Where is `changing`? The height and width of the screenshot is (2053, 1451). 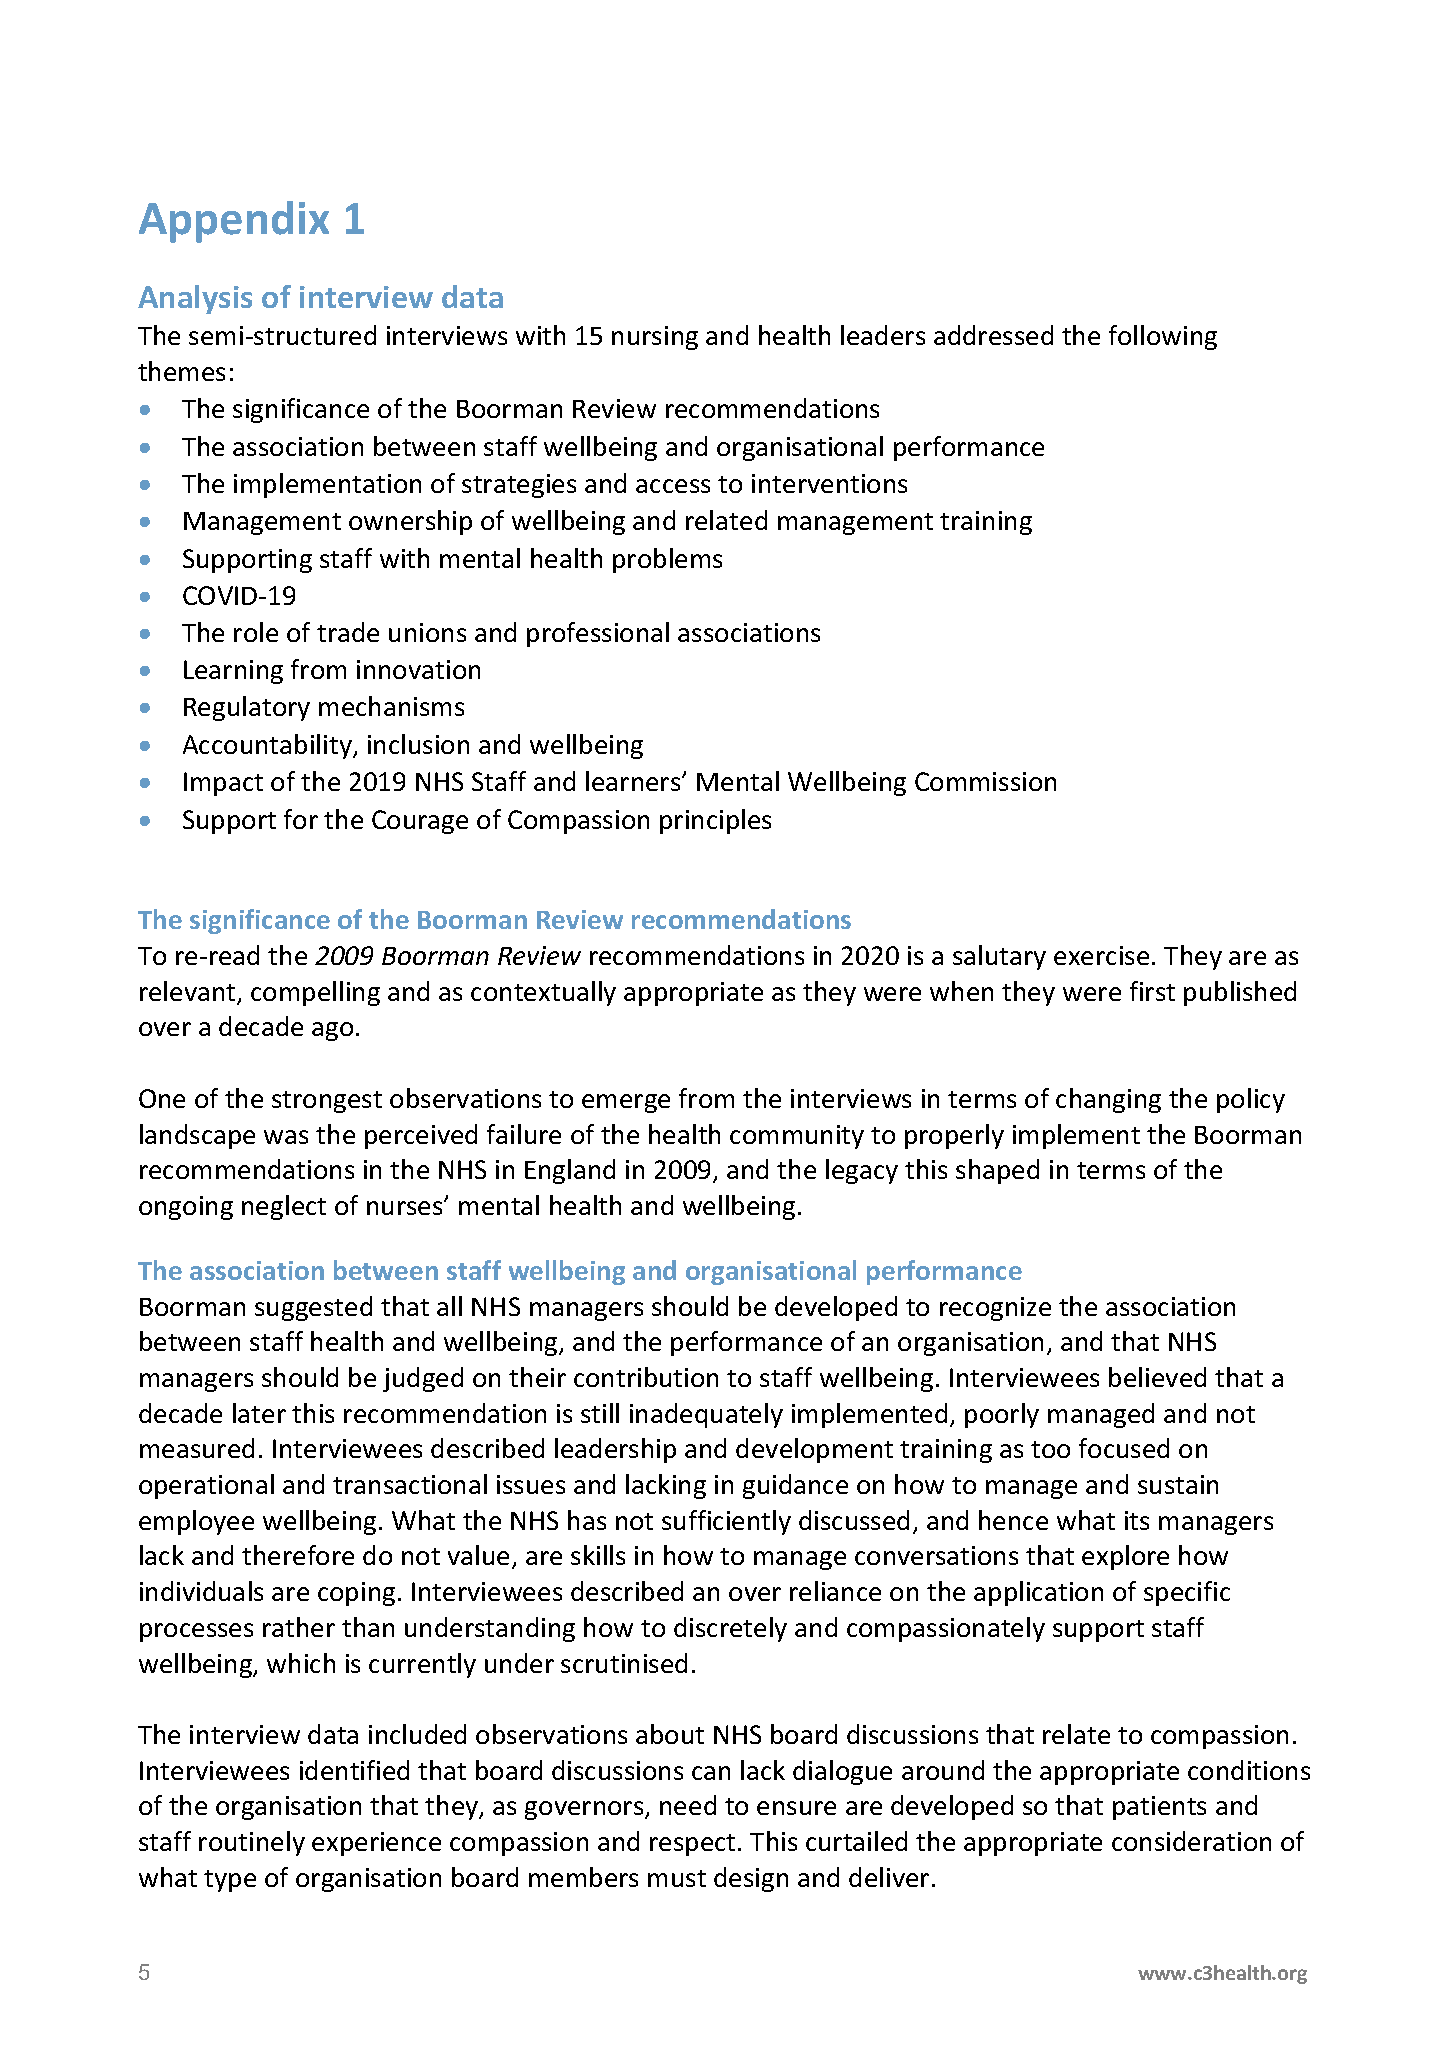
changing is located at coordinates (1108, 1100).
